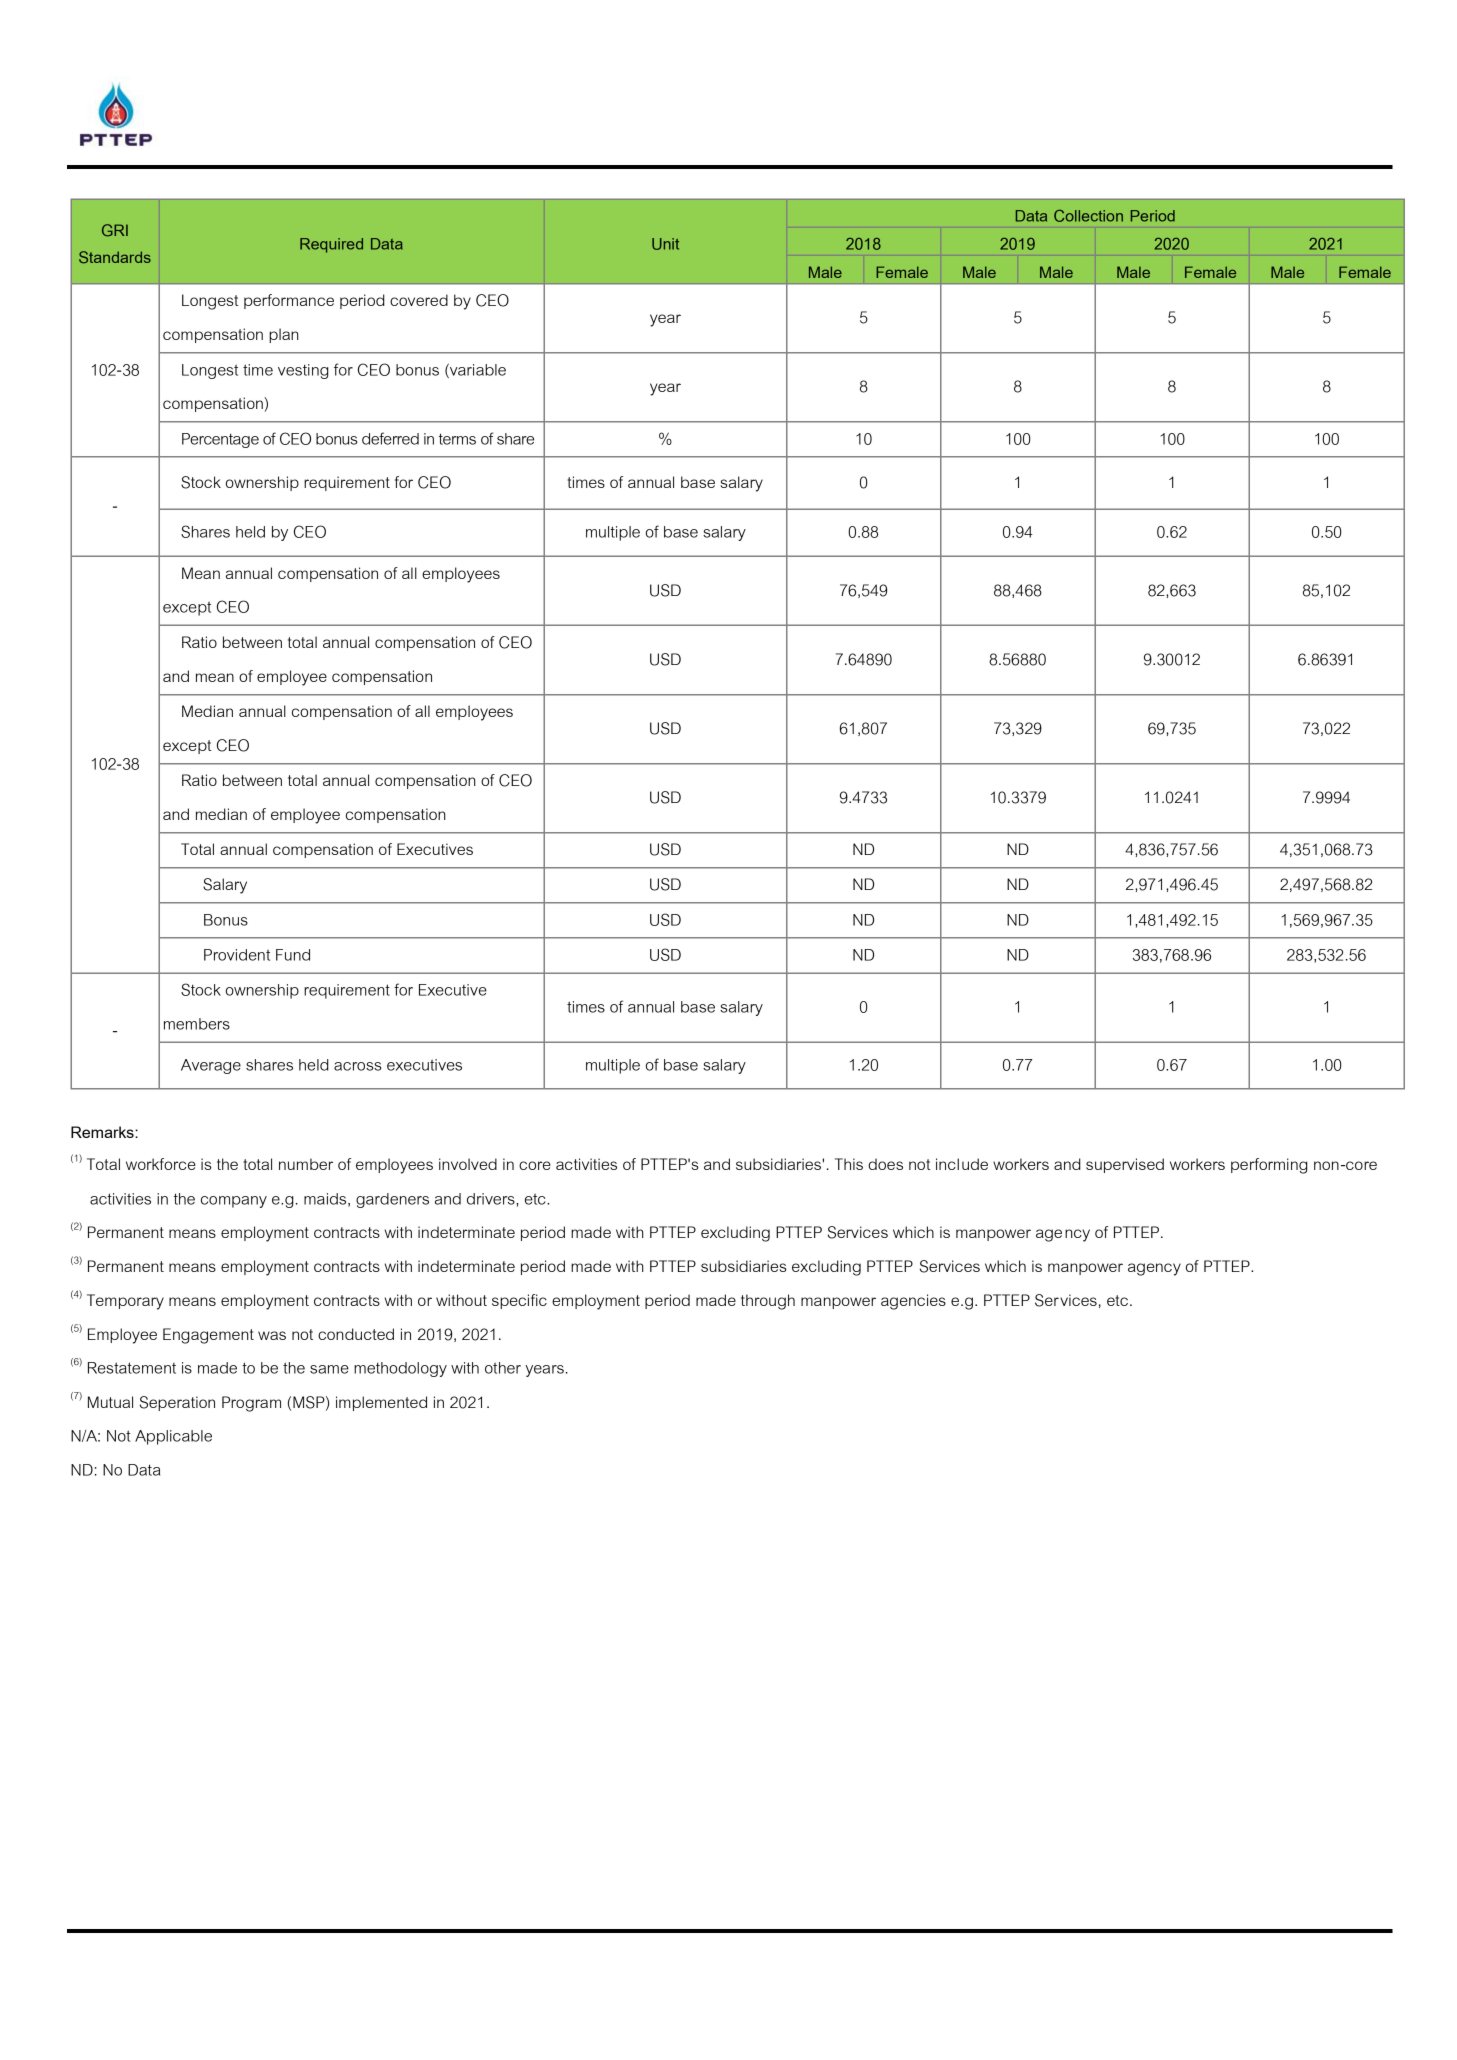  I want to click on terms, so click(457, 439).
